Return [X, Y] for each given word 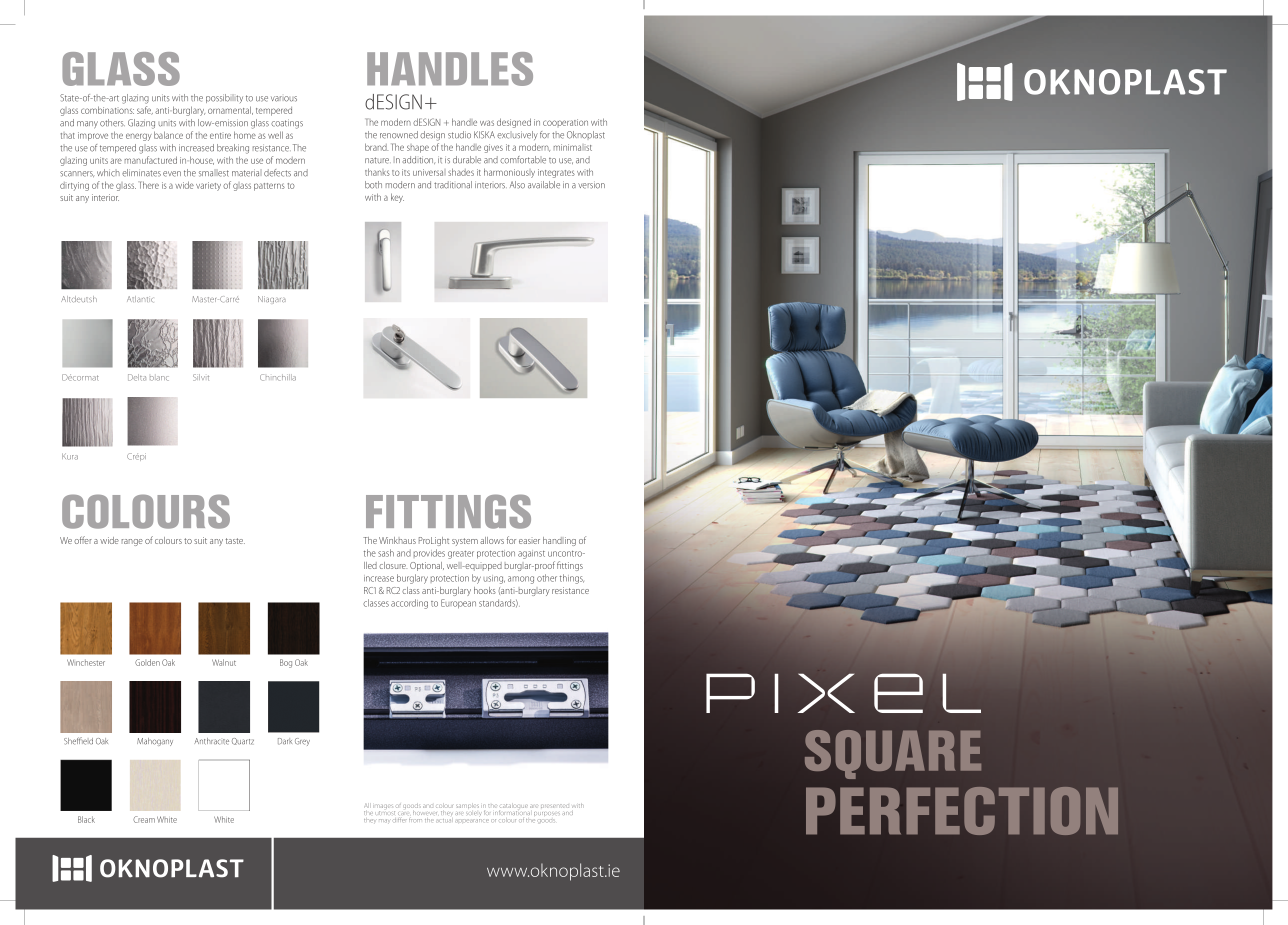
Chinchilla [278, 377]
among [521, 580]
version [591, 185]
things [572, 579]
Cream [144, 819]
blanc [159, 378]
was [487, 123]
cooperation [565, 122]
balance [168, 135]
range [132, 542]
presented [555, 806]
